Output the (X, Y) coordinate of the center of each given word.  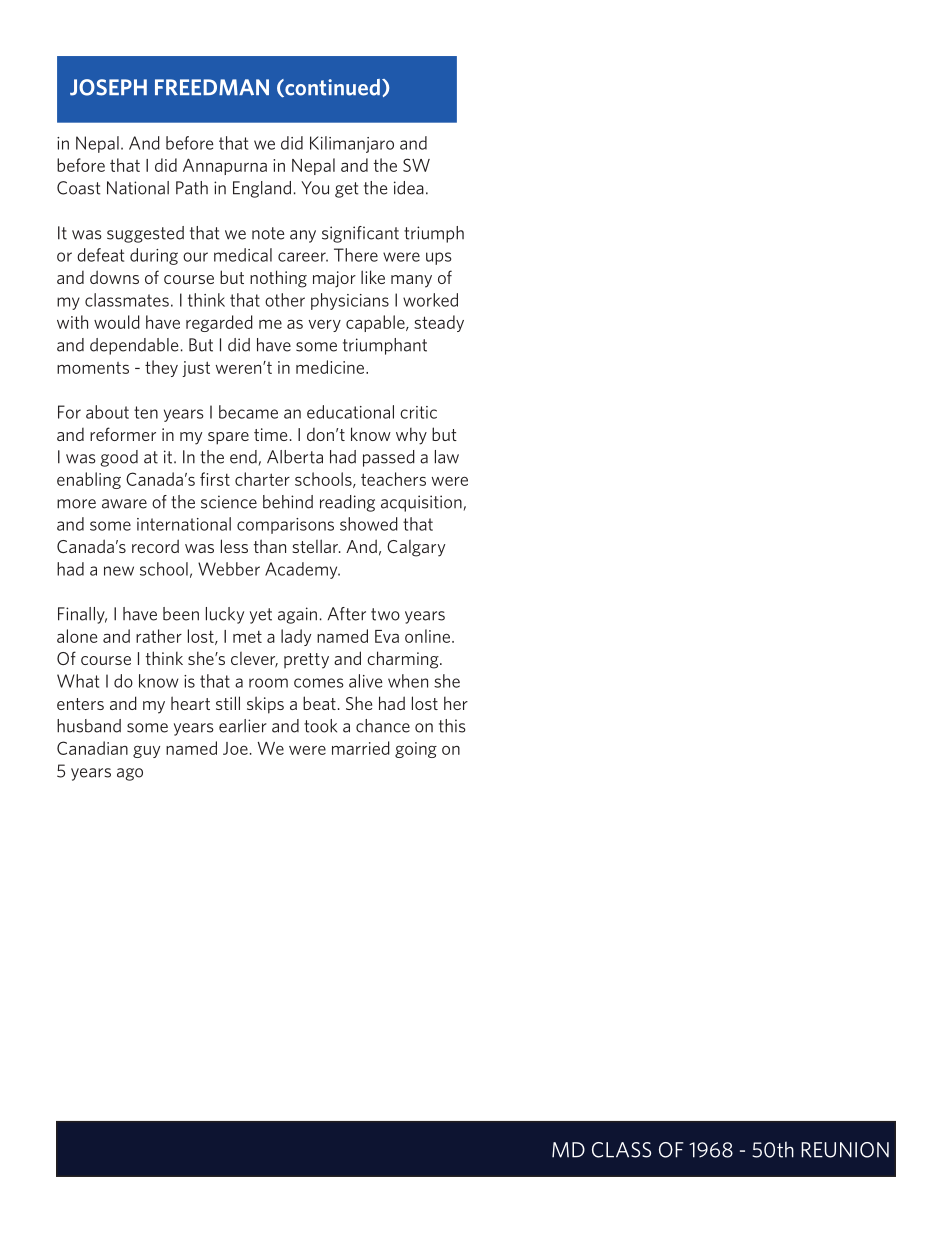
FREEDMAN (212, 87)
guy (146, 751)
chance (383, 726)
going (416, 750)
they (161, 368)
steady (439, 323)
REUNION (845, 1150)
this (452, 726)
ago (130, 774)
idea (409, 188)
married (361, 748)
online (427, 636)
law (447, 457)
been (181, 614)
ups (438, 258)
